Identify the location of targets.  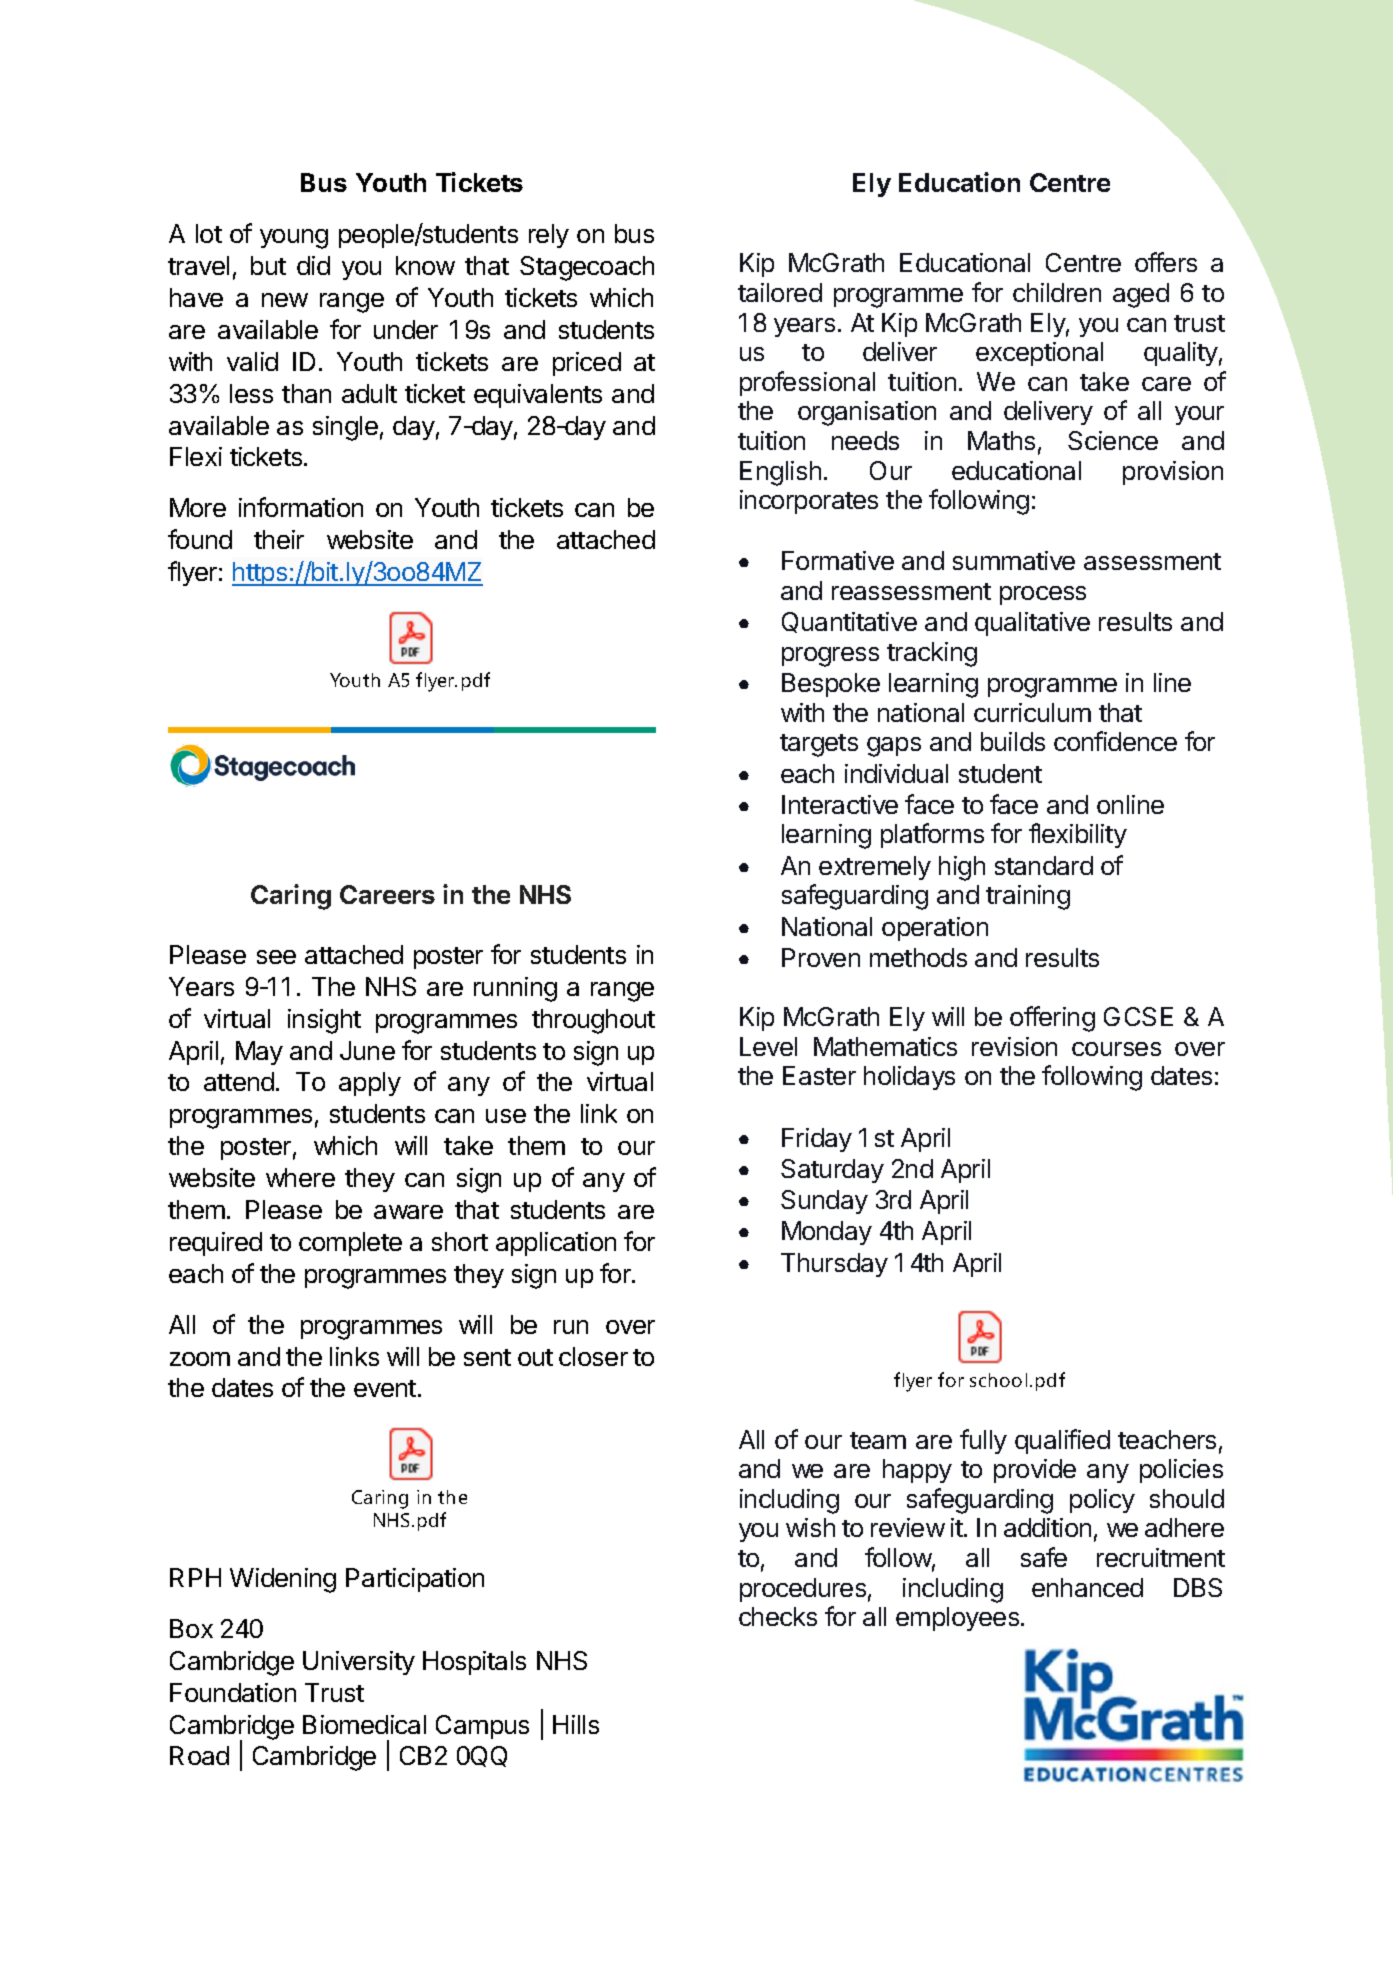
(819, 745).
